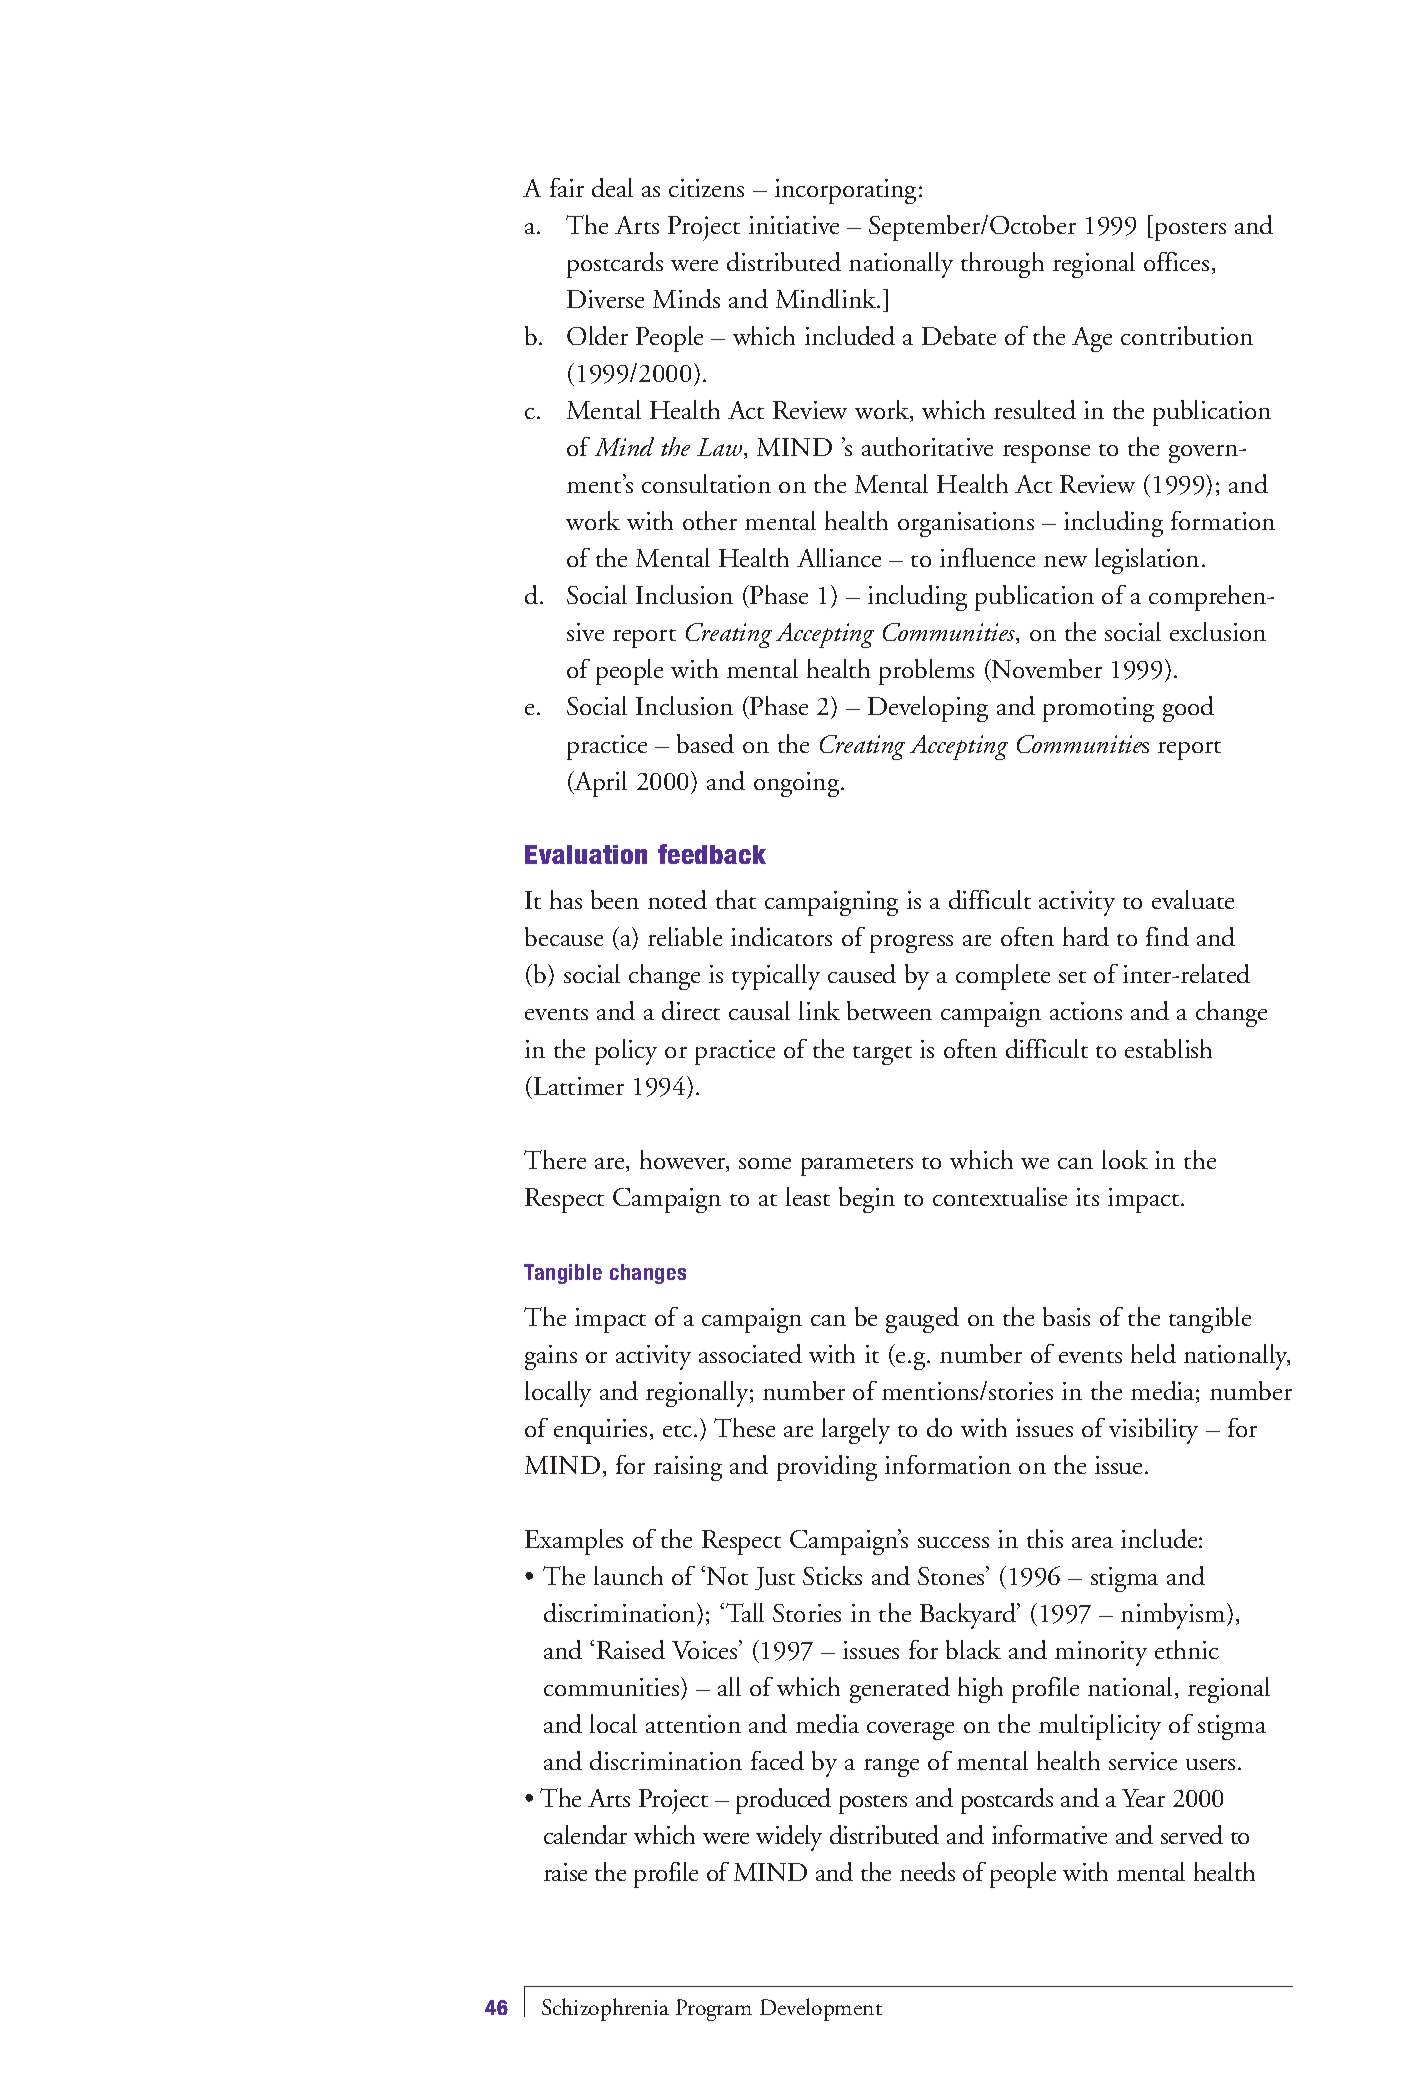 The image size is (1423, 2077). What do you see at coordinates (928, 709) in the screenshot?
I see `Developing` at bounding box center [928, 709].
